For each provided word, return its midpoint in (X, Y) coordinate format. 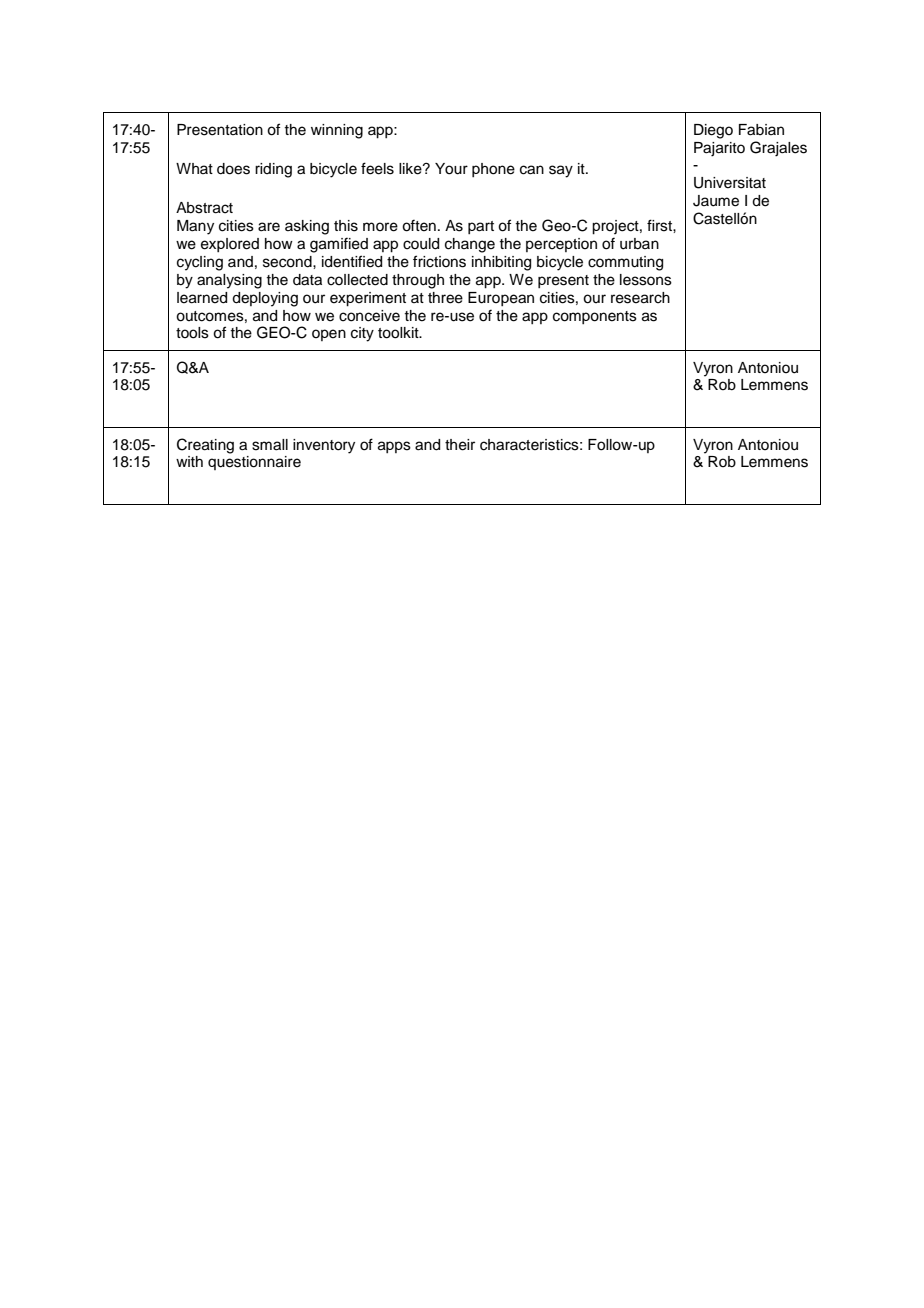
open (329, 335)
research (640, 298)
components (595, 317)
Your (451, 169)
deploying (265, 299)
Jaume (716, 201)
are (269, 227)
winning (337, 131)
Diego (713, 131)
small (270, 445)
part (481, 227)
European (501, 299)
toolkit (399, 333)
